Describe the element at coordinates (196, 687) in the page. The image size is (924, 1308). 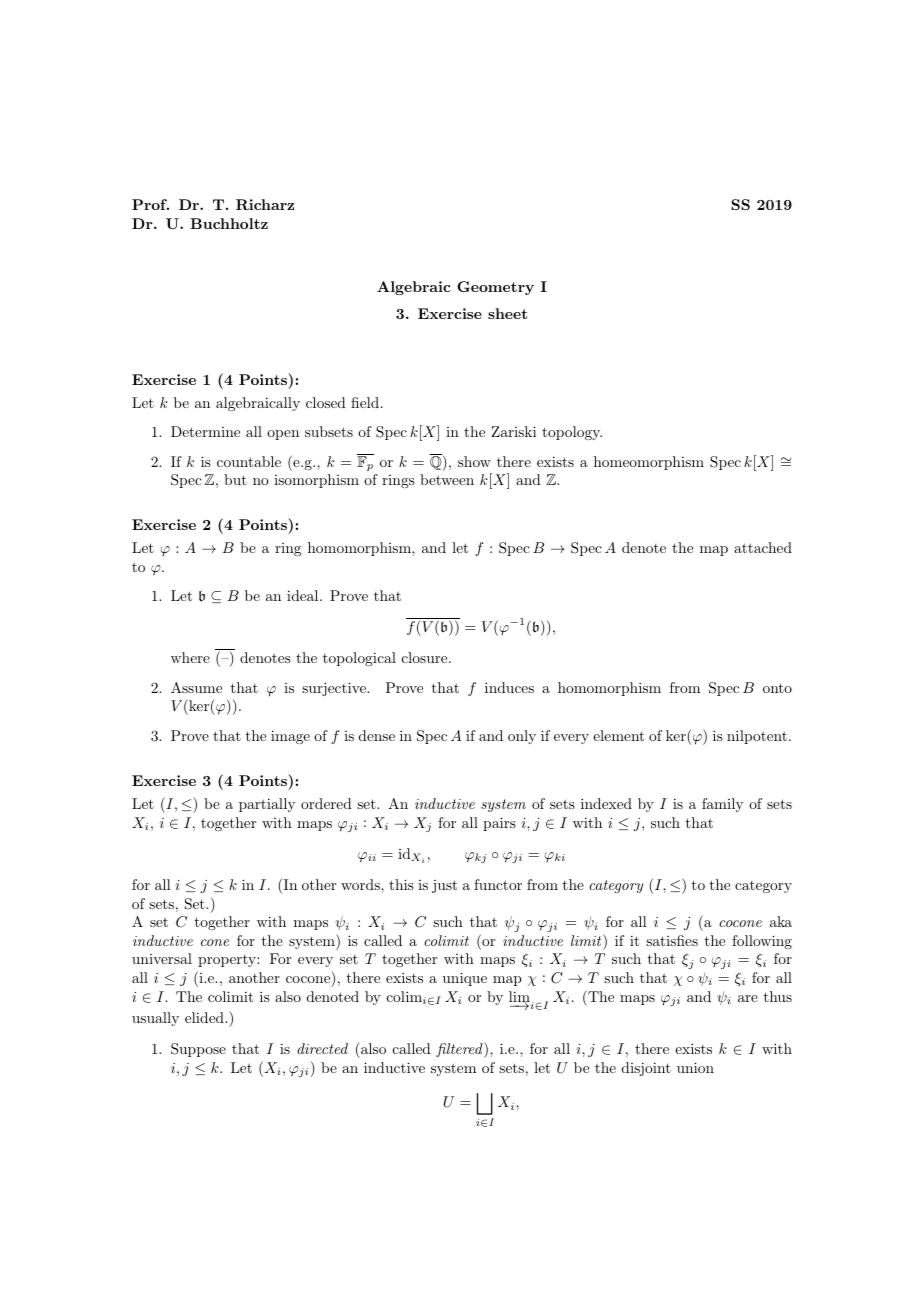
I see `Assume` at that location.
